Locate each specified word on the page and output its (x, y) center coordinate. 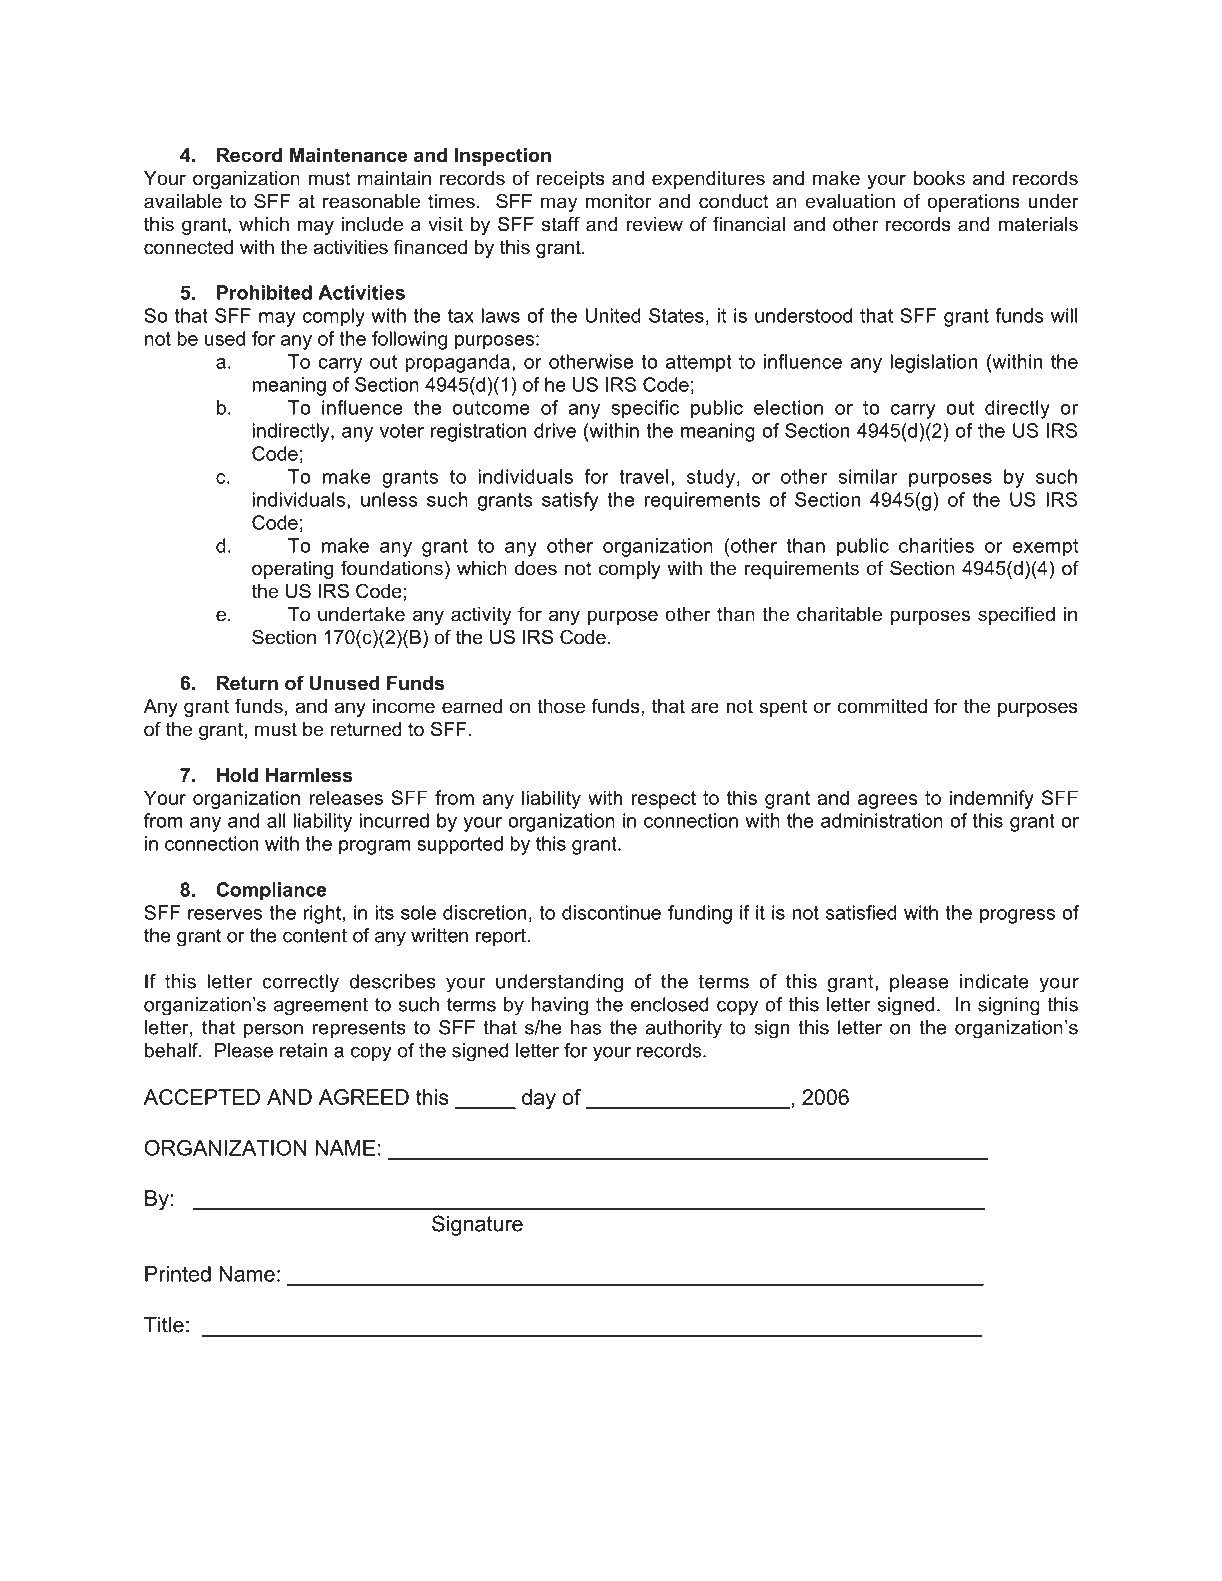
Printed (178, 1274)
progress (1017, 916)
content (315, 935)
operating (292, 570)
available (183, 201)
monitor (618, 201)
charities (936, 545)
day (539, 1099)
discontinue (611, 912)
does (536, 568)
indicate (994, 981)
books (939, 178)
